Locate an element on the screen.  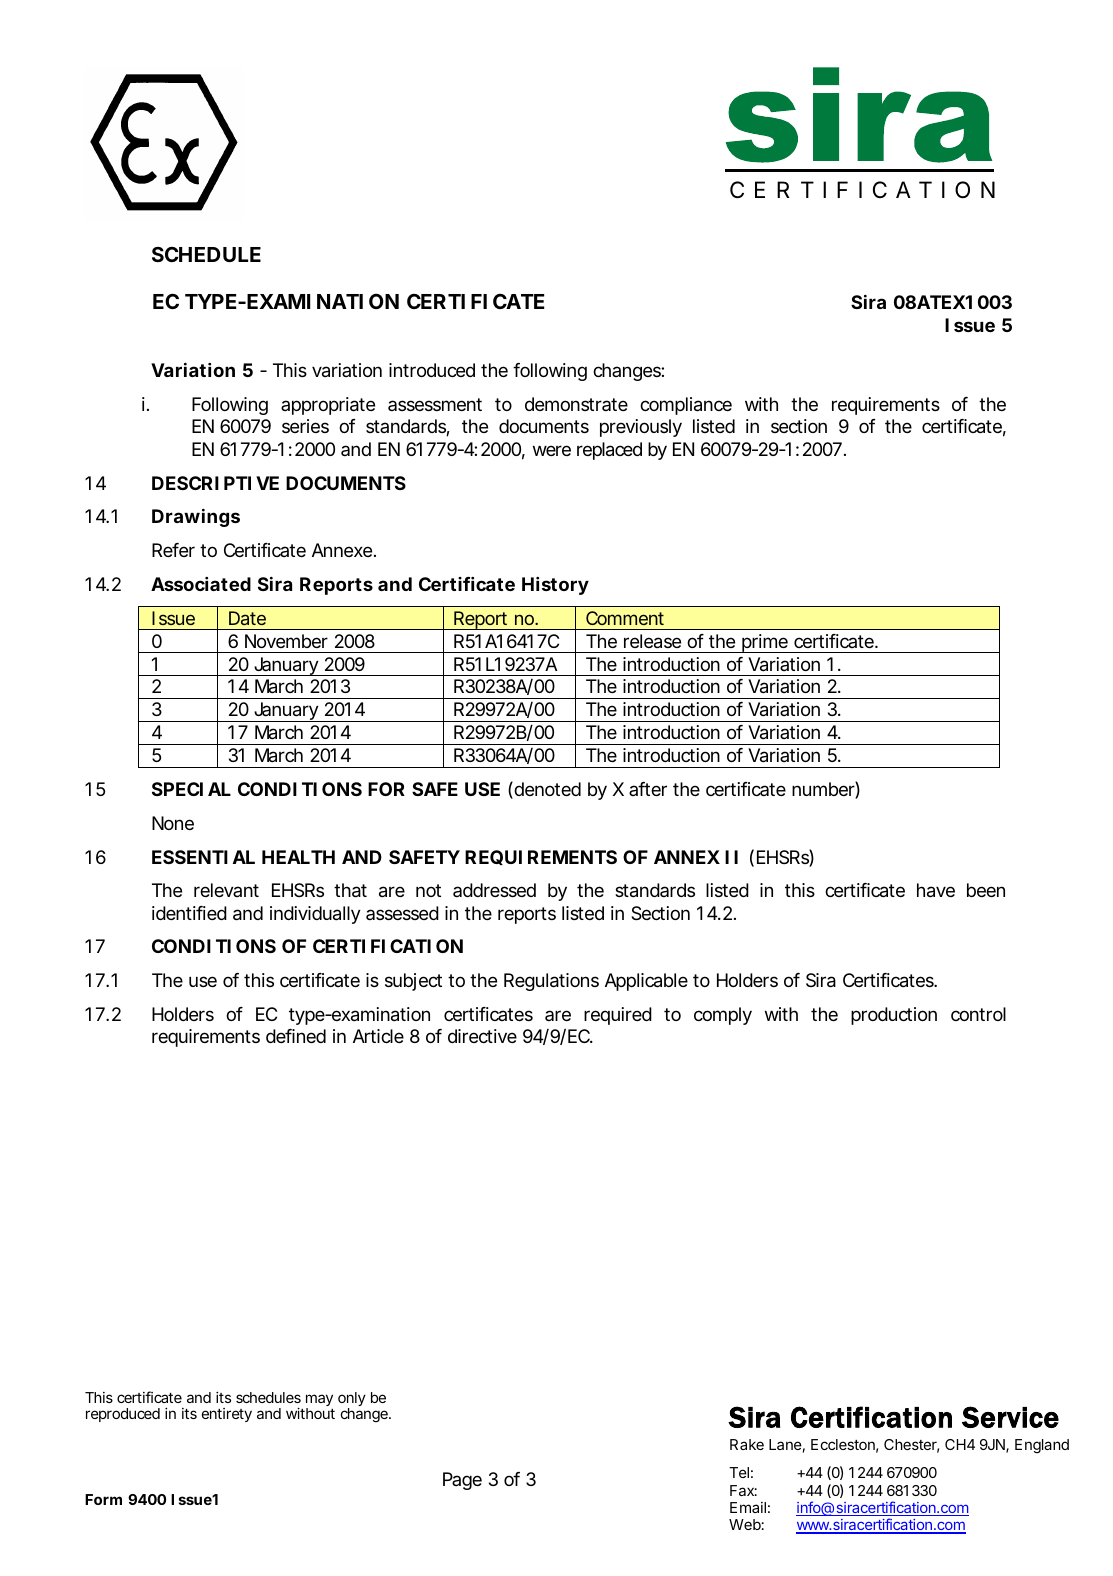
November is located at coordinates (286, 641).
